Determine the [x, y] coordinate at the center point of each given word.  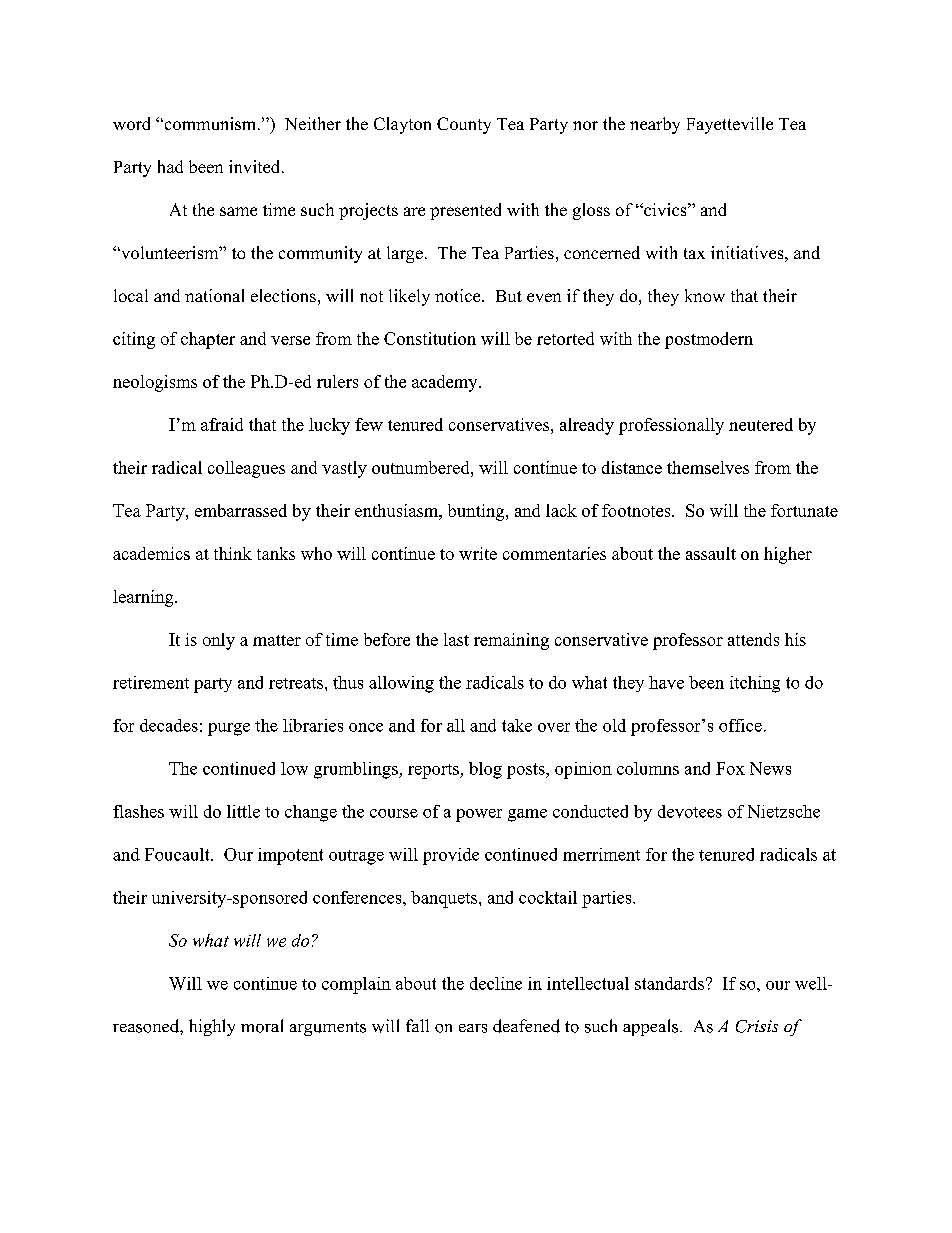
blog [485, 770]
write [478, 553]
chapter [208, 340]
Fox [730, 768]
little [243, 811]
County [464, 125]
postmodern [709, 340]
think [233, 553]
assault [711, 553]
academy [446, 383]
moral [262, 1026]
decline [496, 983]
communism [210, 123]
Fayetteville [730, 125]
